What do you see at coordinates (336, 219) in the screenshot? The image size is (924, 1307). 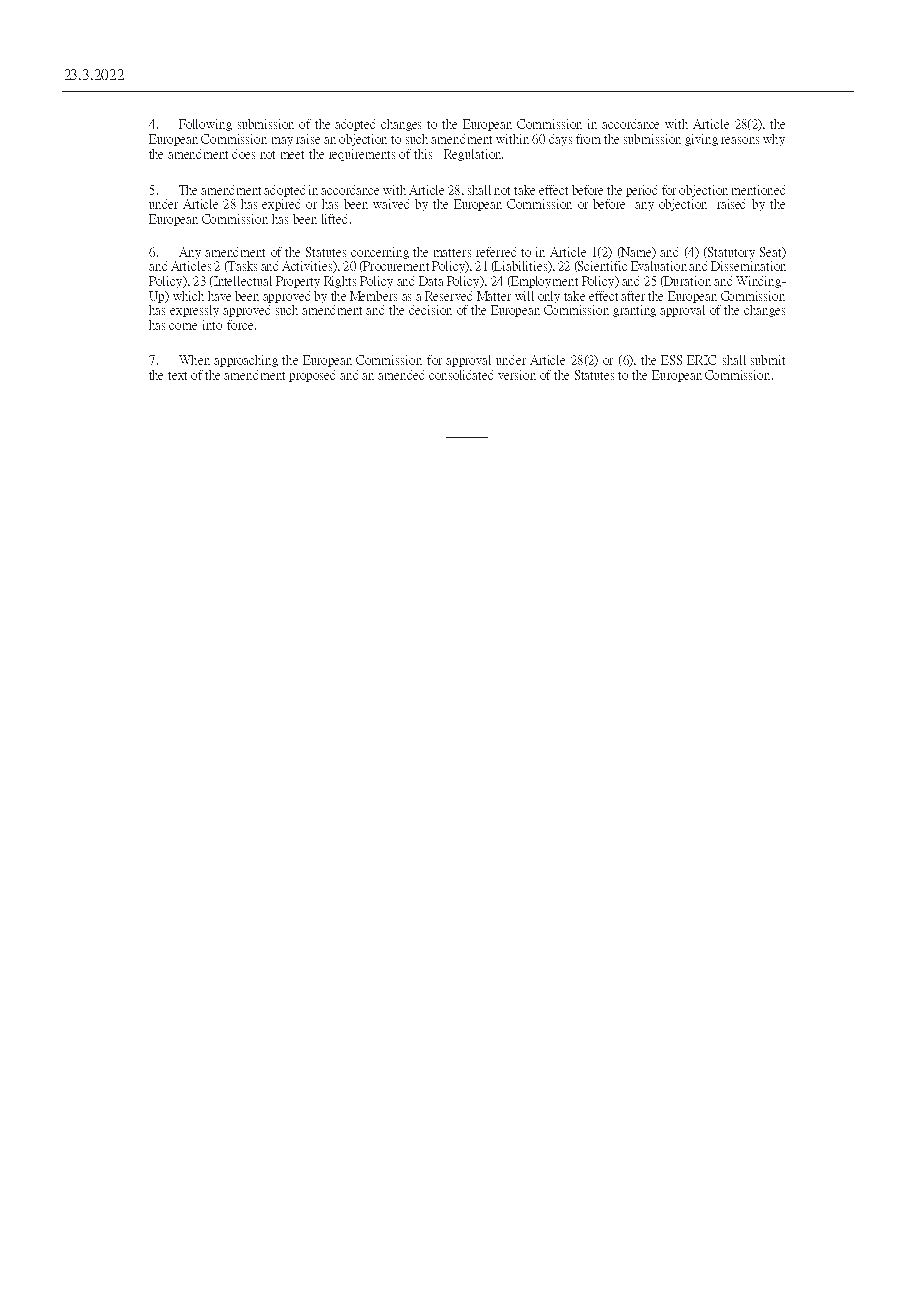 I see `lifted` at bounding box center [336, 219].
